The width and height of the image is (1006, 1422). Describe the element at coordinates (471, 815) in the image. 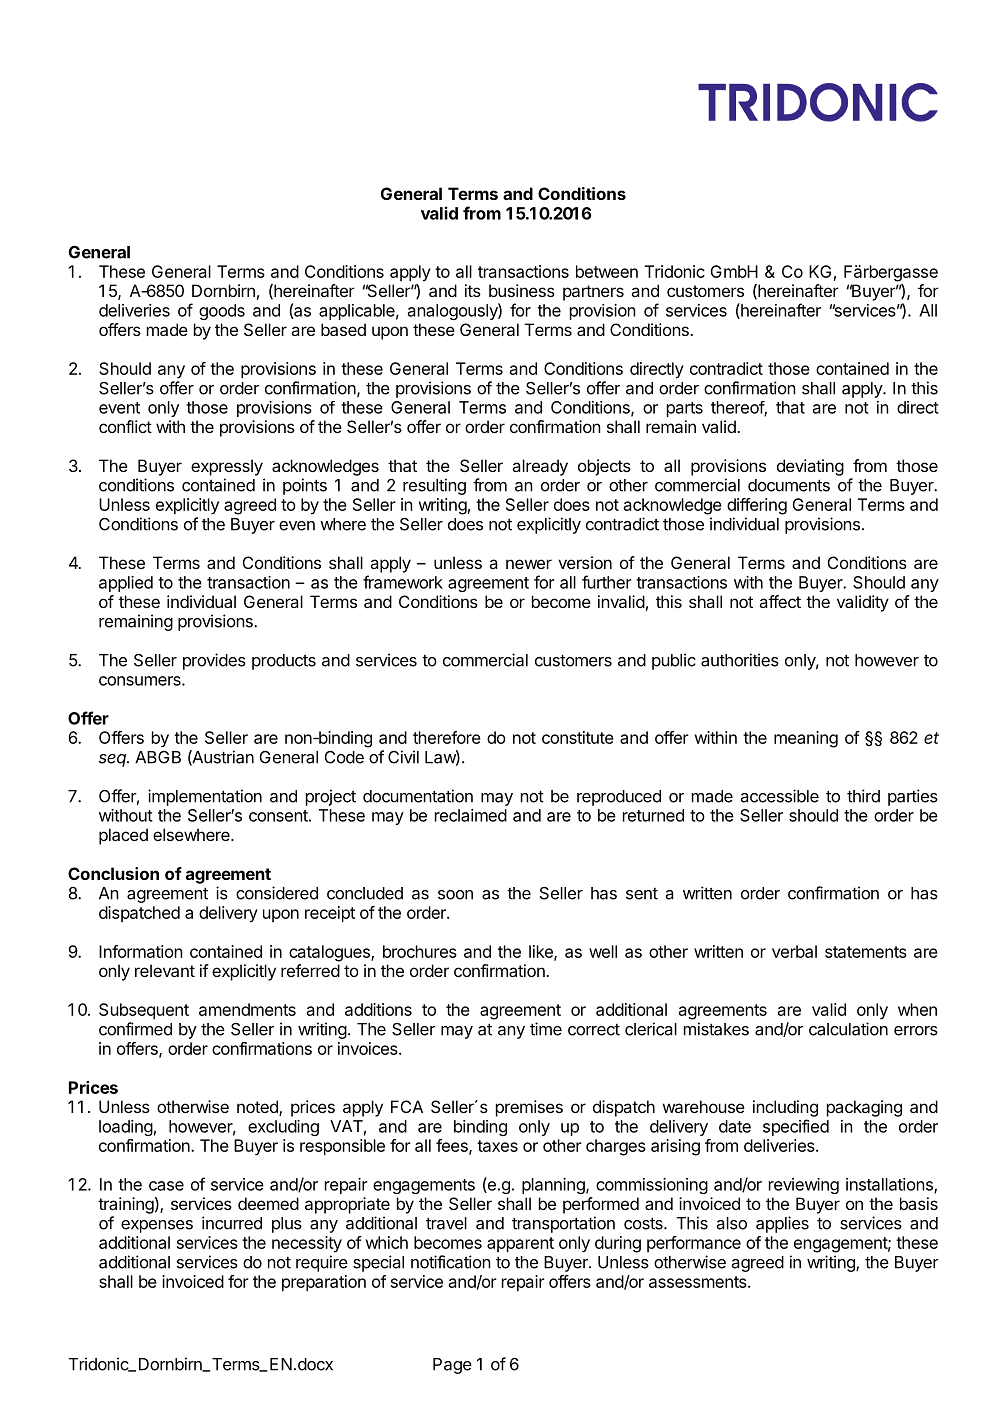

I see `reclaimed` at that location.
